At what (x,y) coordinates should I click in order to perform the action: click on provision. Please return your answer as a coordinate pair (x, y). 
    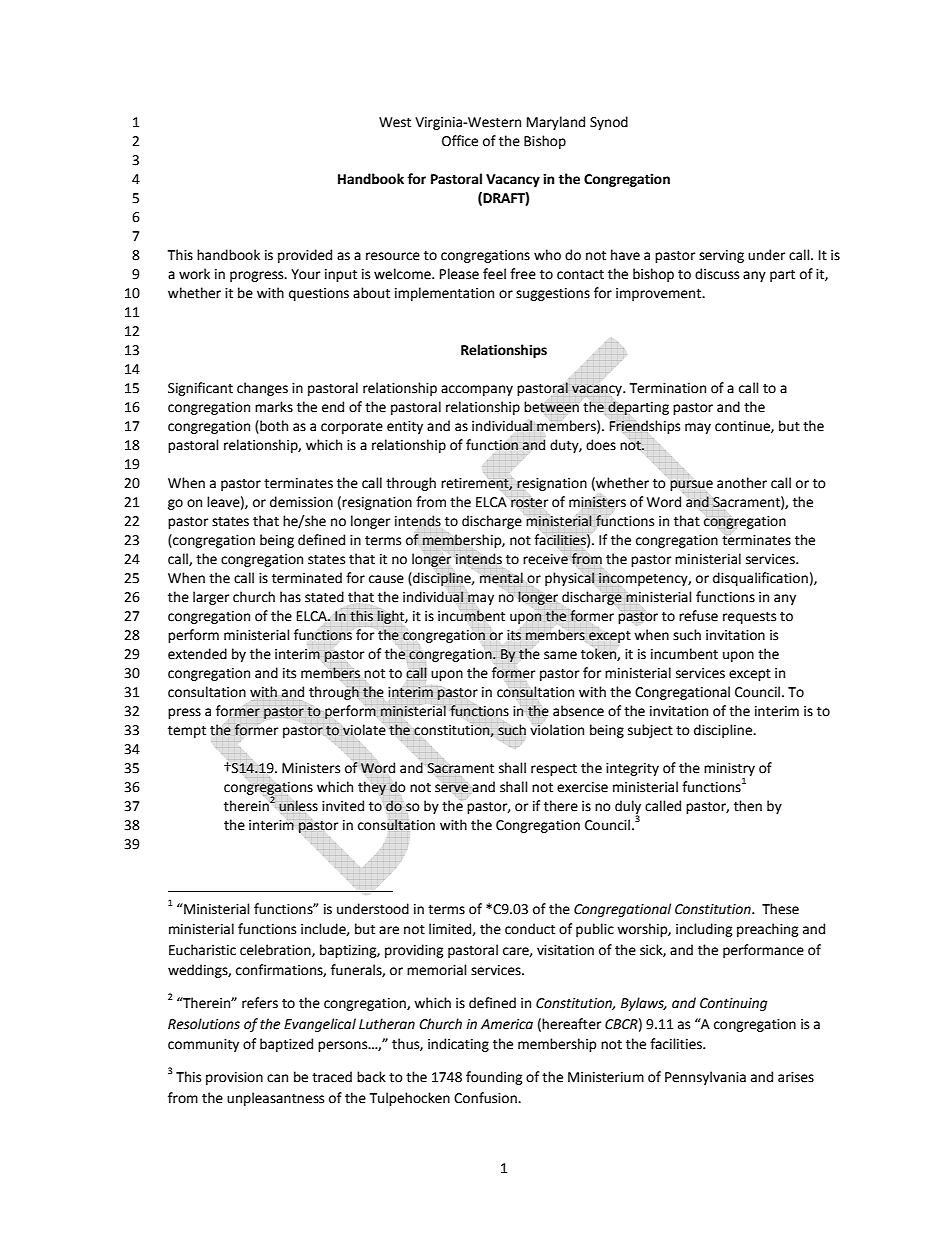
    Looking at the image, I should click on (234, 1078).
